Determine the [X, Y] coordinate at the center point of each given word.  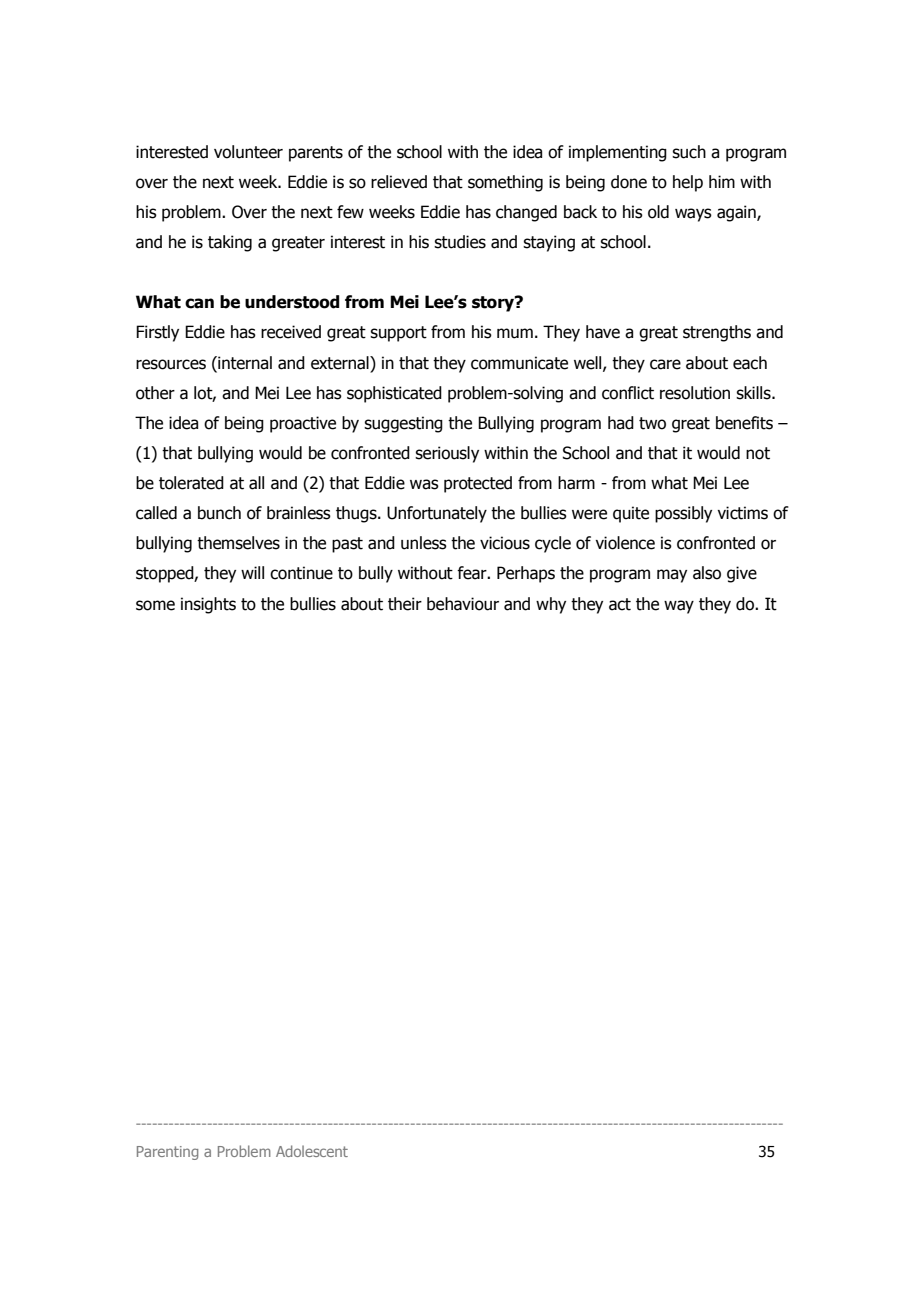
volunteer [248, 152]
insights [208, 605]
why [551, 605]
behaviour [463, 604]
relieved [399, 182]
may [672, 576]
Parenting [167, 1153]
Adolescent [312, 1151]
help [688, 183]
